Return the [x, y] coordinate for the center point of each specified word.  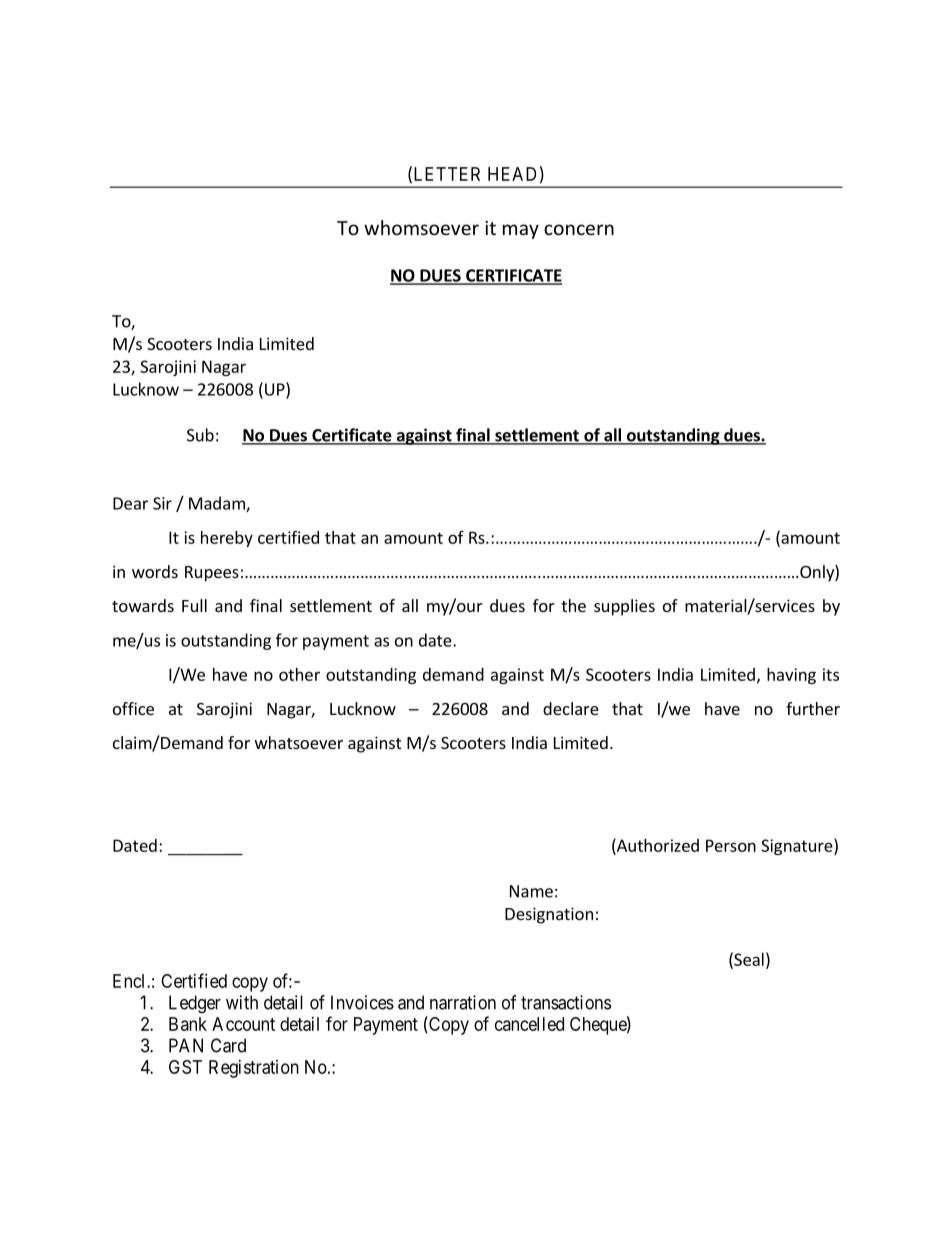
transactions [566, 1002]
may [521, 231]
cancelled [529, 1024]
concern [579, 229]
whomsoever [421, 227]
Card [228, 1045]
